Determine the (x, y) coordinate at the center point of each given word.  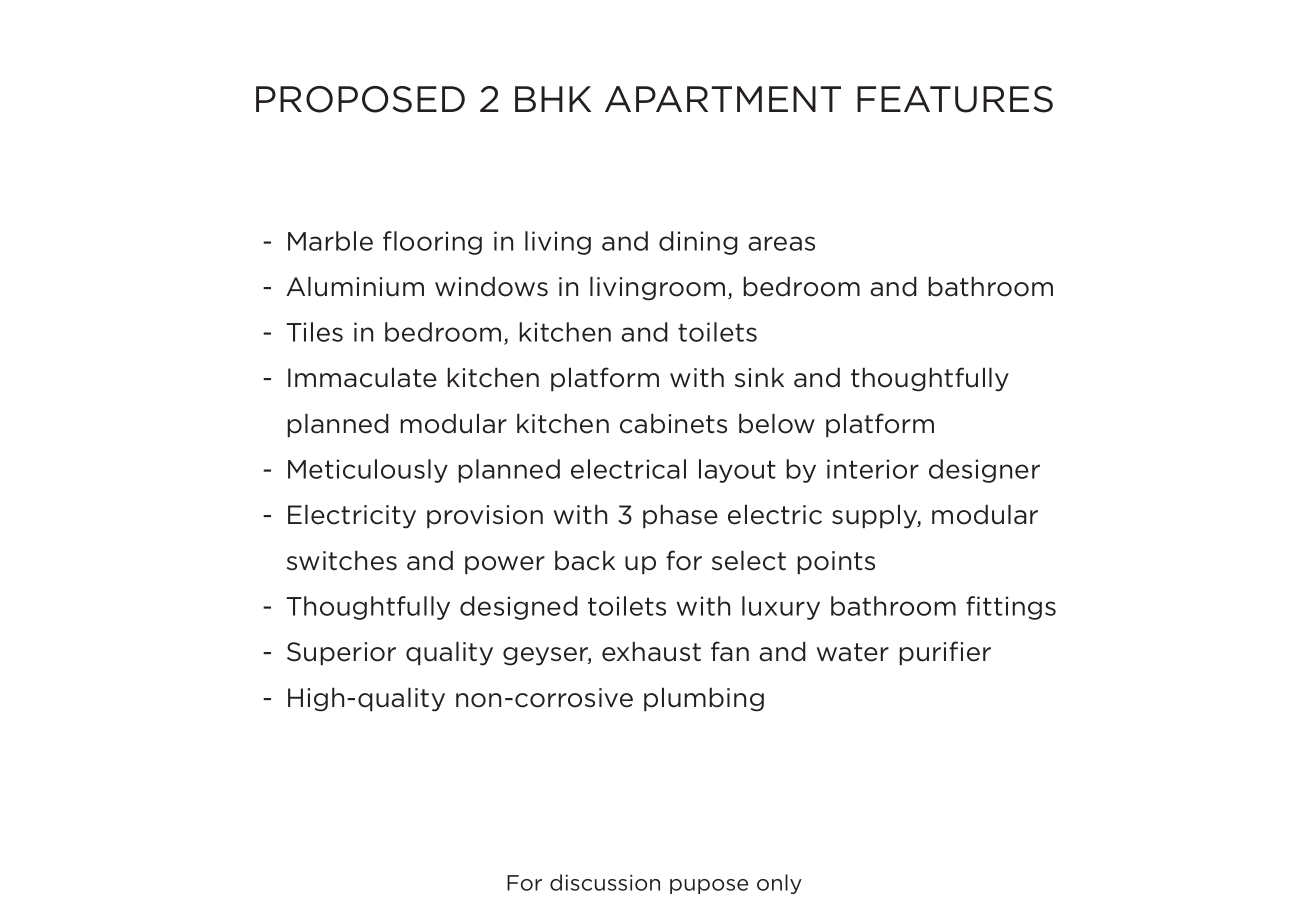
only (779, 884)
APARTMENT (723, 99)
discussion (605, 882)
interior (873, 469)
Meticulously (368, 471)
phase (680, 516)
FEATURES (955, 99)
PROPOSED (360, 99)
